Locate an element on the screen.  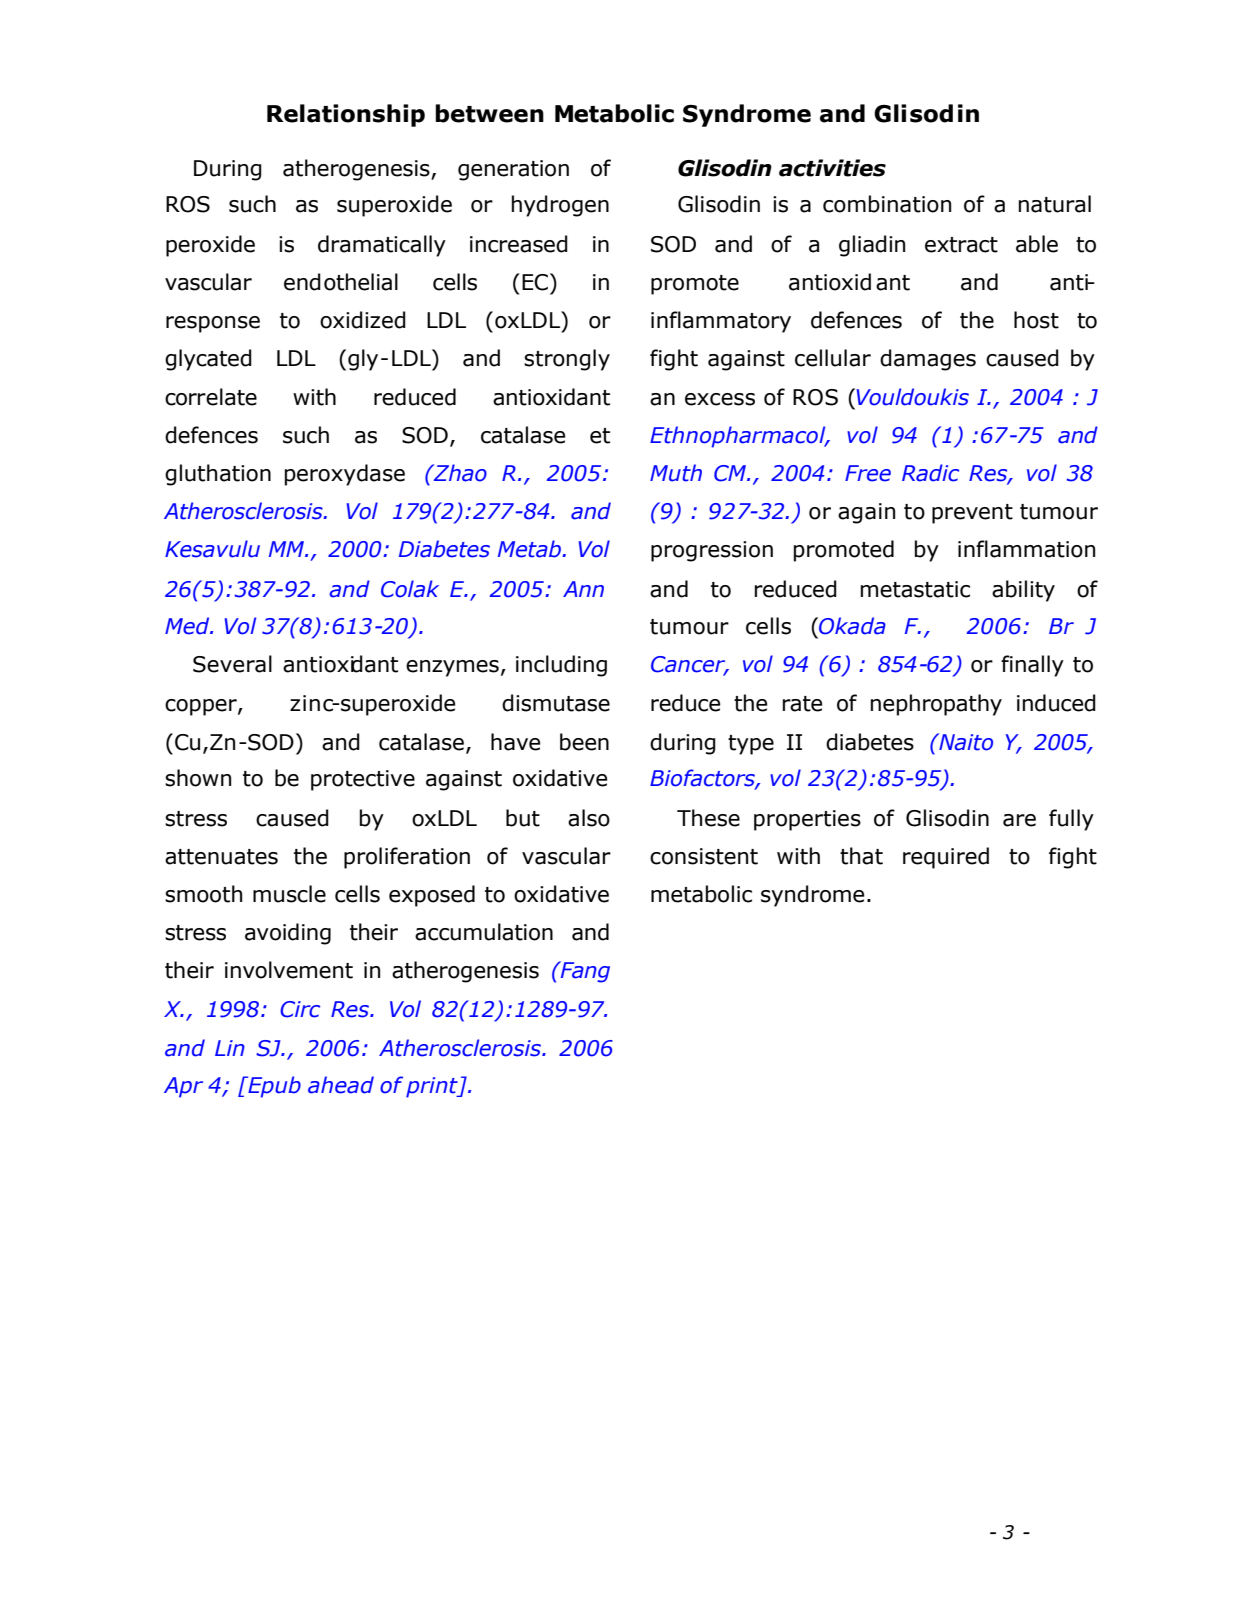
Several is located at coordinates (232, 664).
